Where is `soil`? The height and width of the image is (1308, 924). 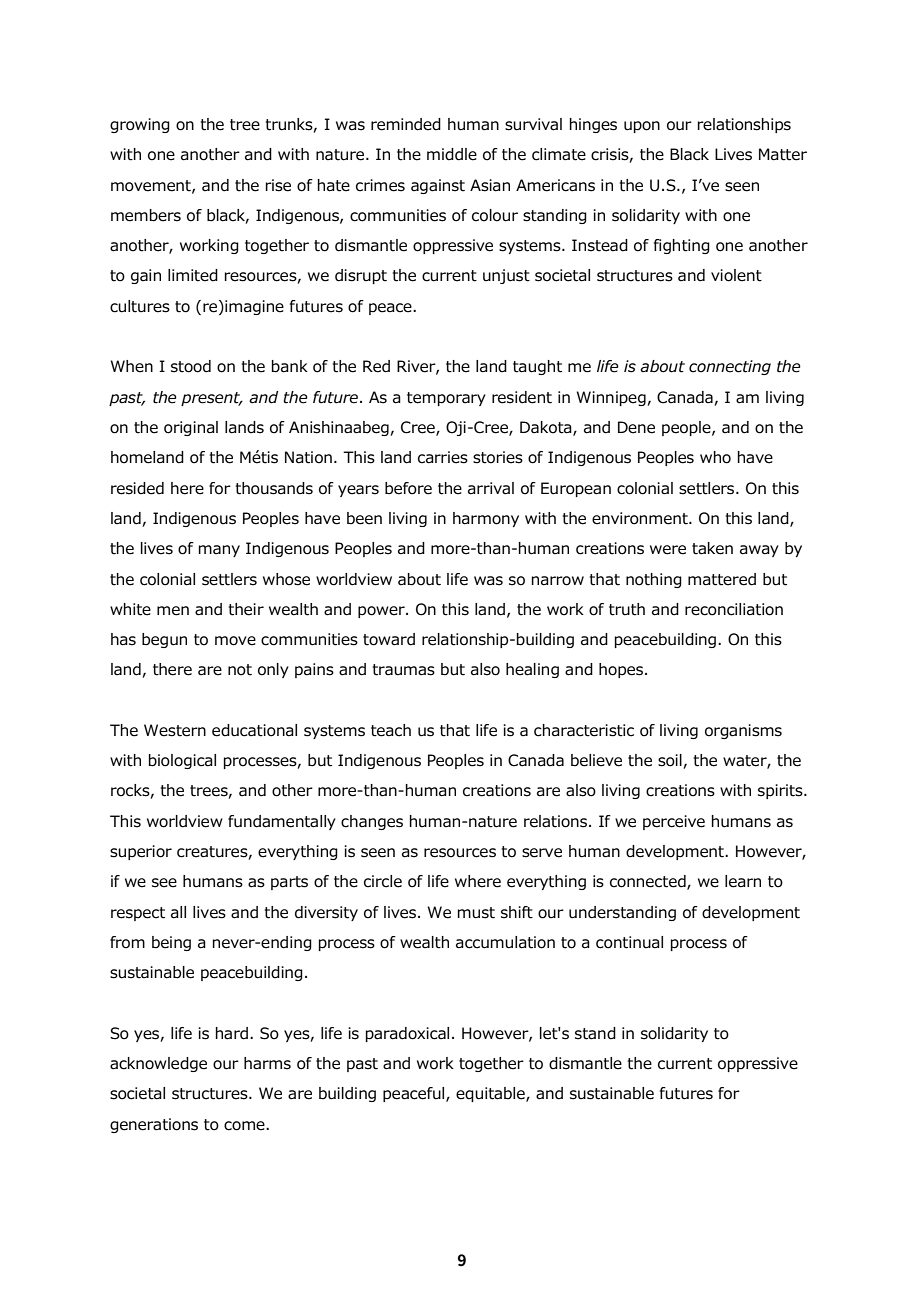 soil is located at coordinates (671, 761).
